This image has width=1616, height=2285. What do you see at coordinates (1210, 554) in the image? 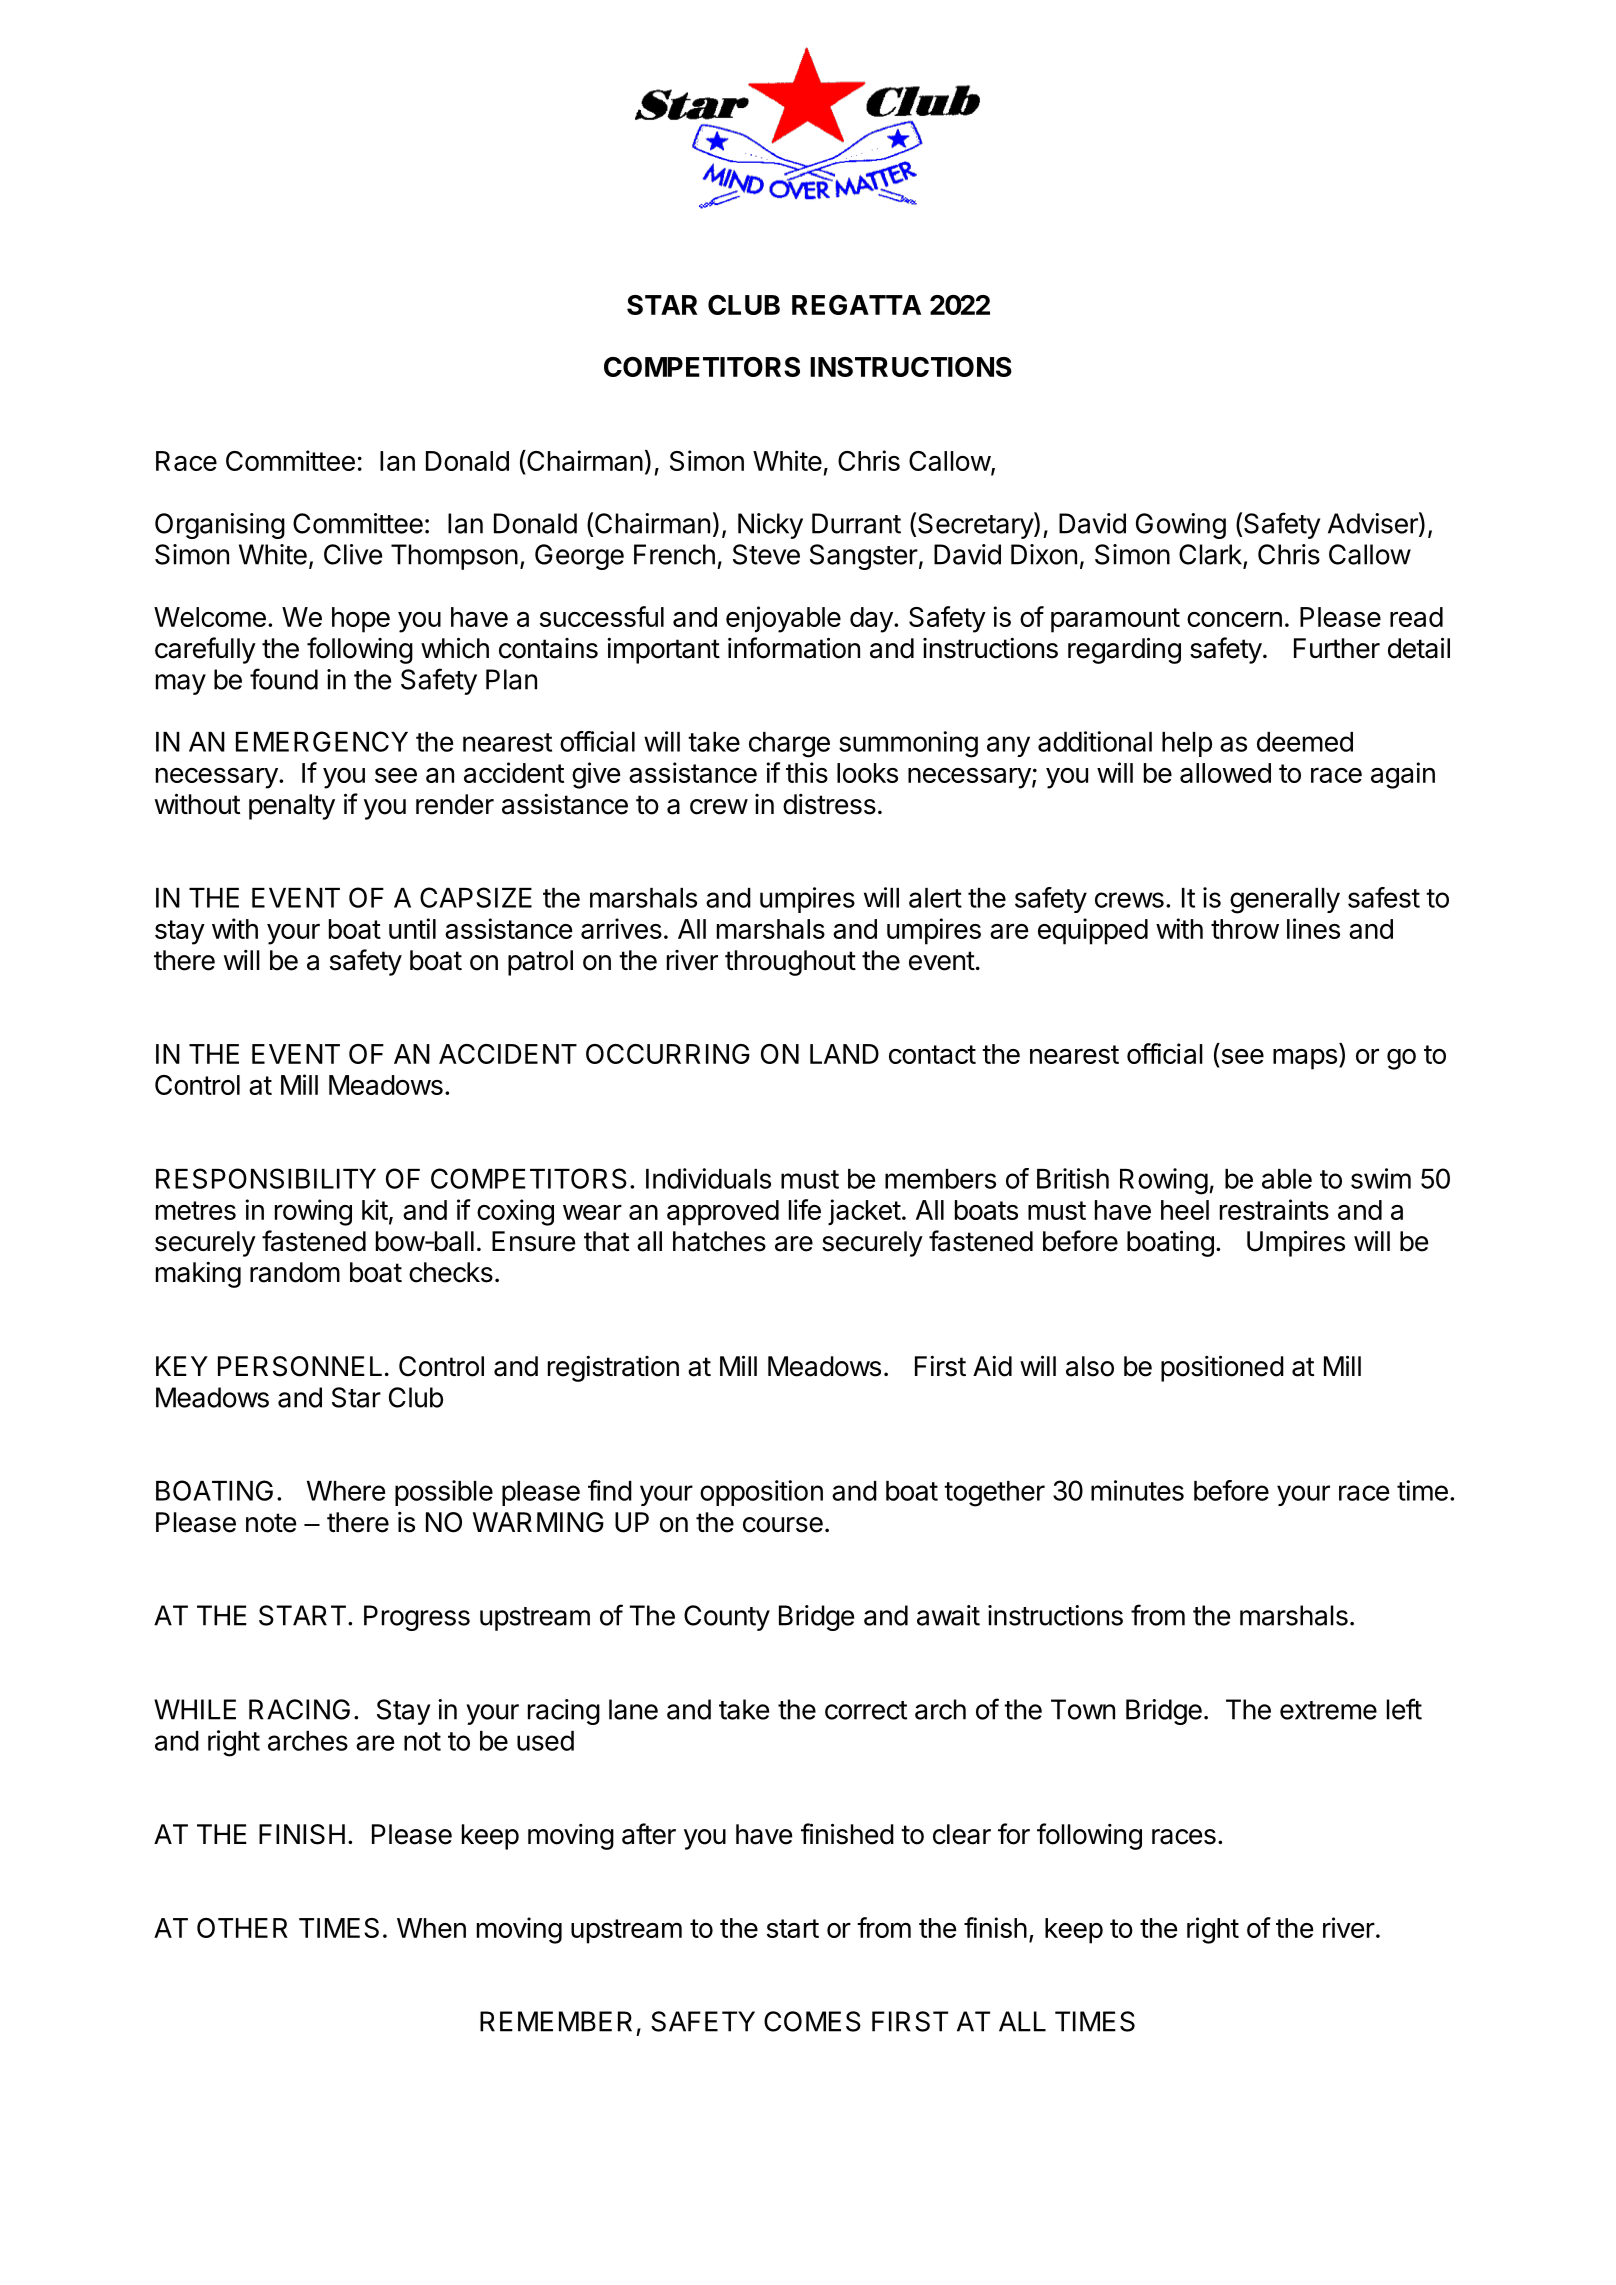
I see `Clark` at bounding box center [1210, 554].
